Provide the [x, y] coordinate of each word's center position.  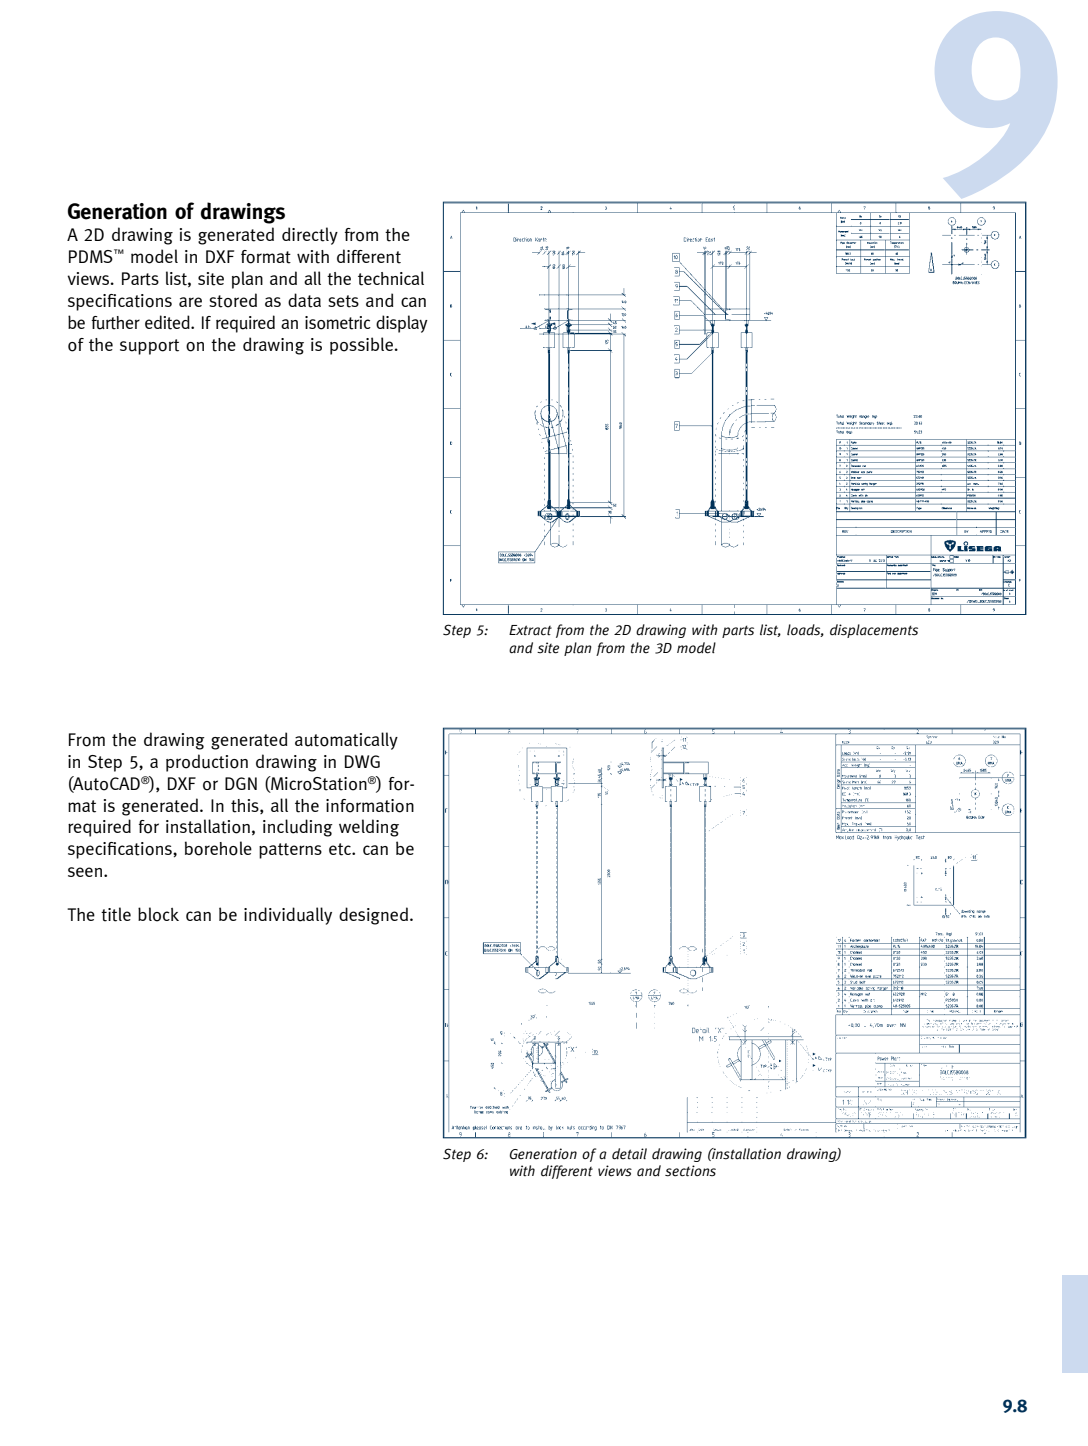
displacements [874, 631]
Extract [530, 630]
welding [369, 828]
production [207, 763]
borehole [218, 848]
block [158, 914]
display [402, 324]
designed [373, 916]
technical [391, 278]
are [190, 302]
